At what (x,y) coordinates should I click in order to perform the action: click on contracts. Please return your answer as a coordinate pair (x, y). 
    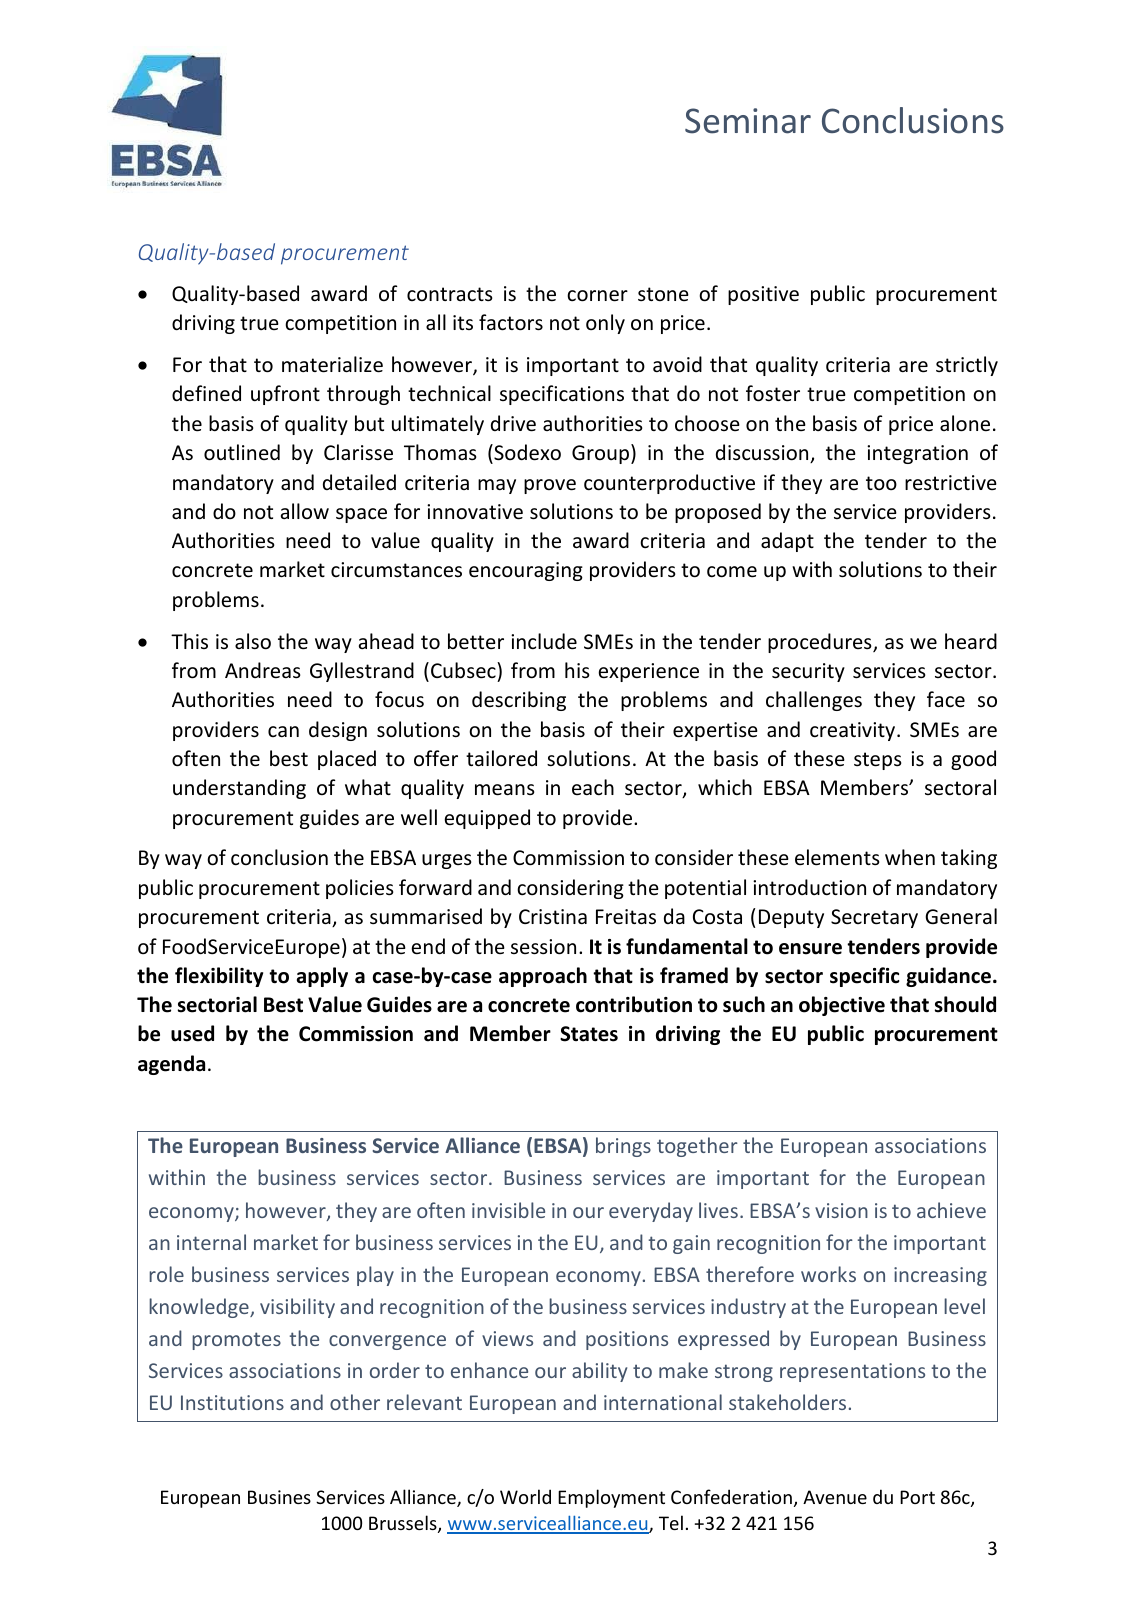
    Looking at the image, I should click on (450, 294).
